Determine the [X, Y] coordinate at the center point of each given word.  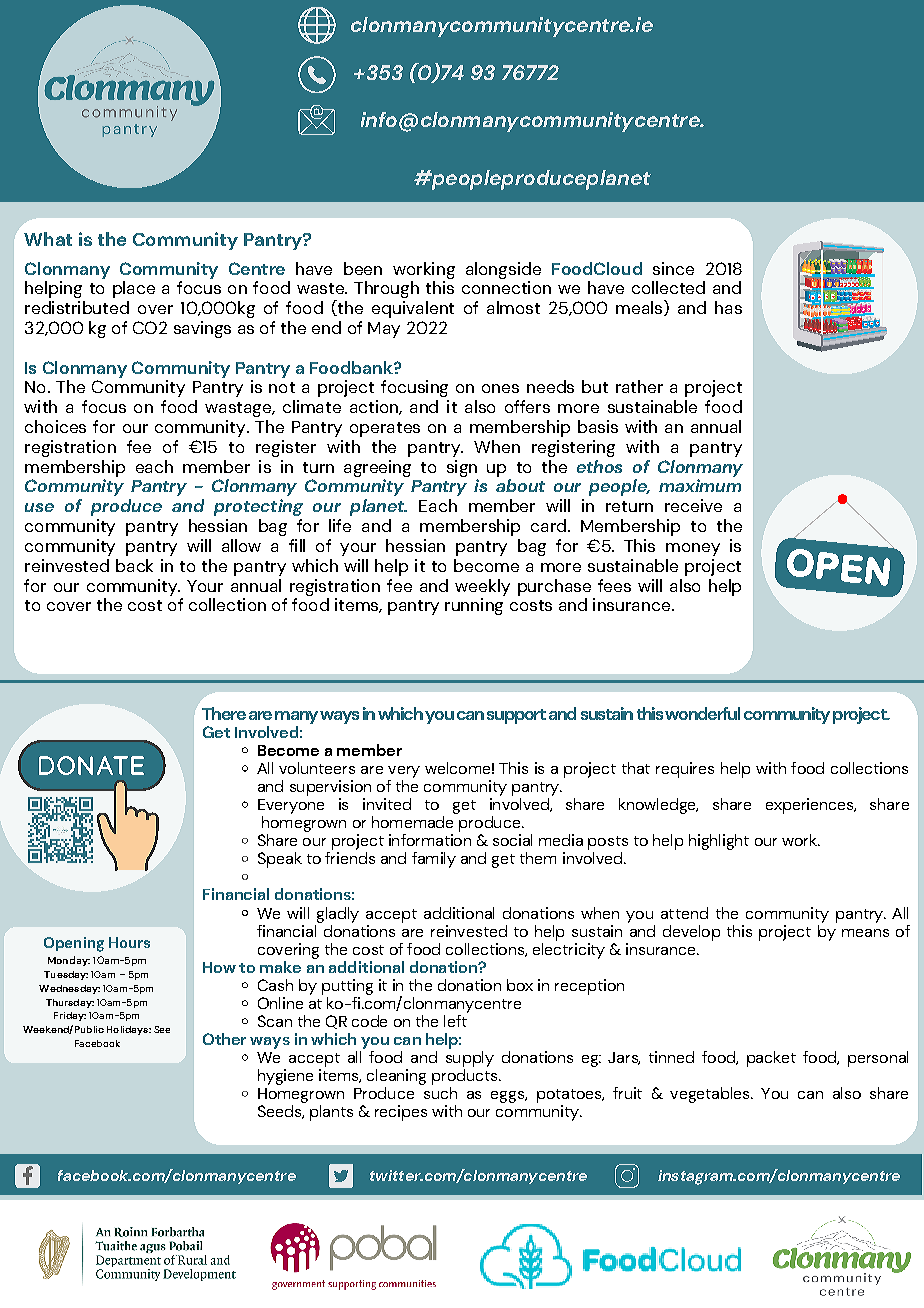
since [673, 268]
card [548, 525]
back [134, 565]
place [134, 289]
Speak [280, 860]
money [693, 549]
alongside [503, 270]
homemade [412, 822]
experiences [811, 806]
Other [224, 1039]
